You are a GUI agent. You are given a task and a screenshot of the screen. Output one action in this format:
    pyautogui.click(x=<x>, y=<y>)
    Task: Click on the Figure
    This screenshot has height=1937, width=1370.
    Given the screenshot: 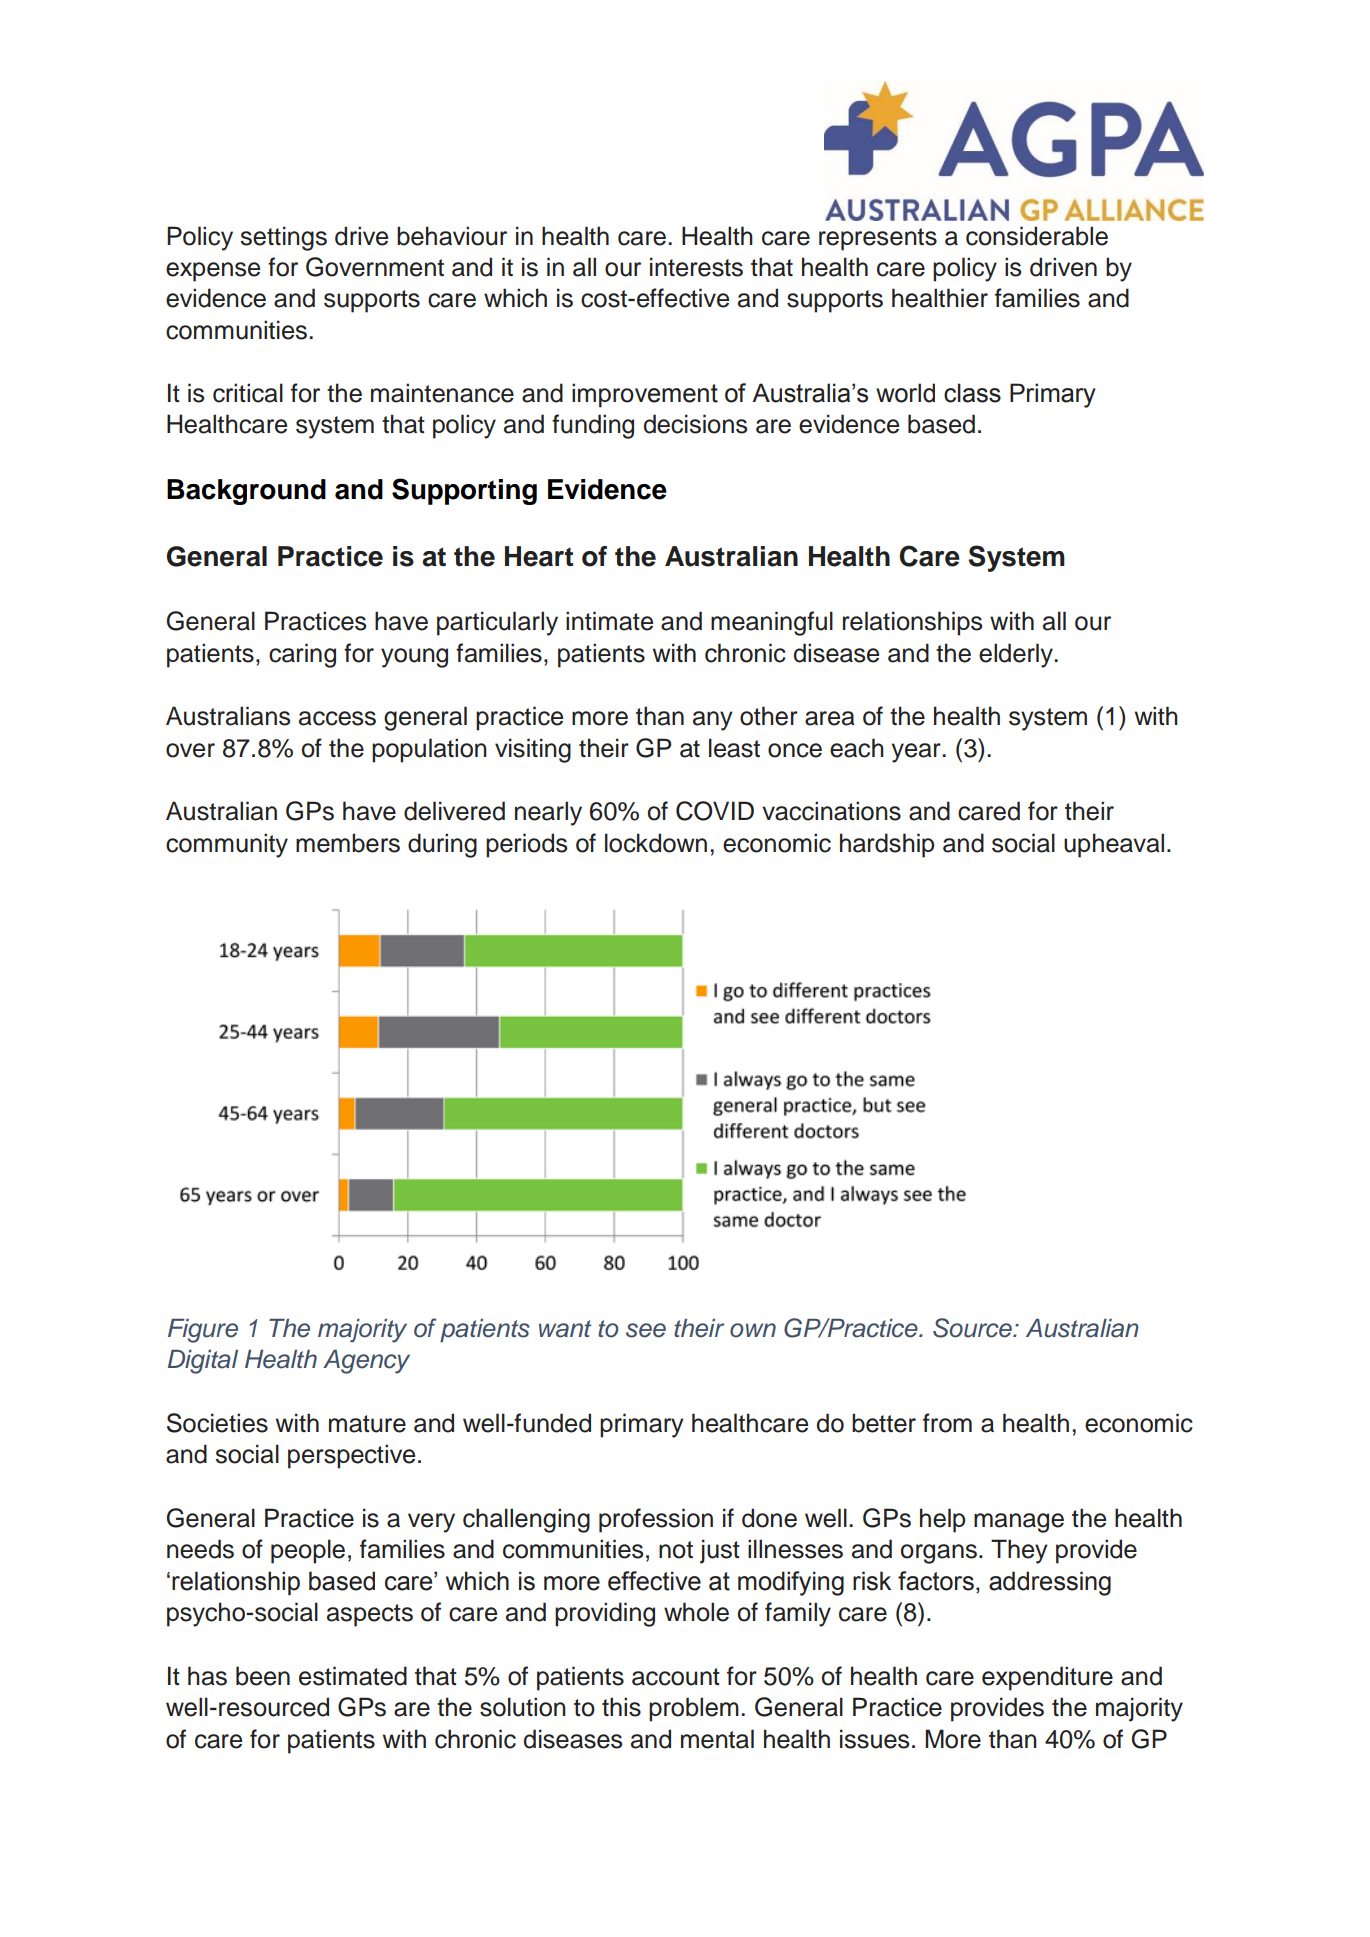 What is the action you would take?
    pyautogui.click(x=203, y=1331)
